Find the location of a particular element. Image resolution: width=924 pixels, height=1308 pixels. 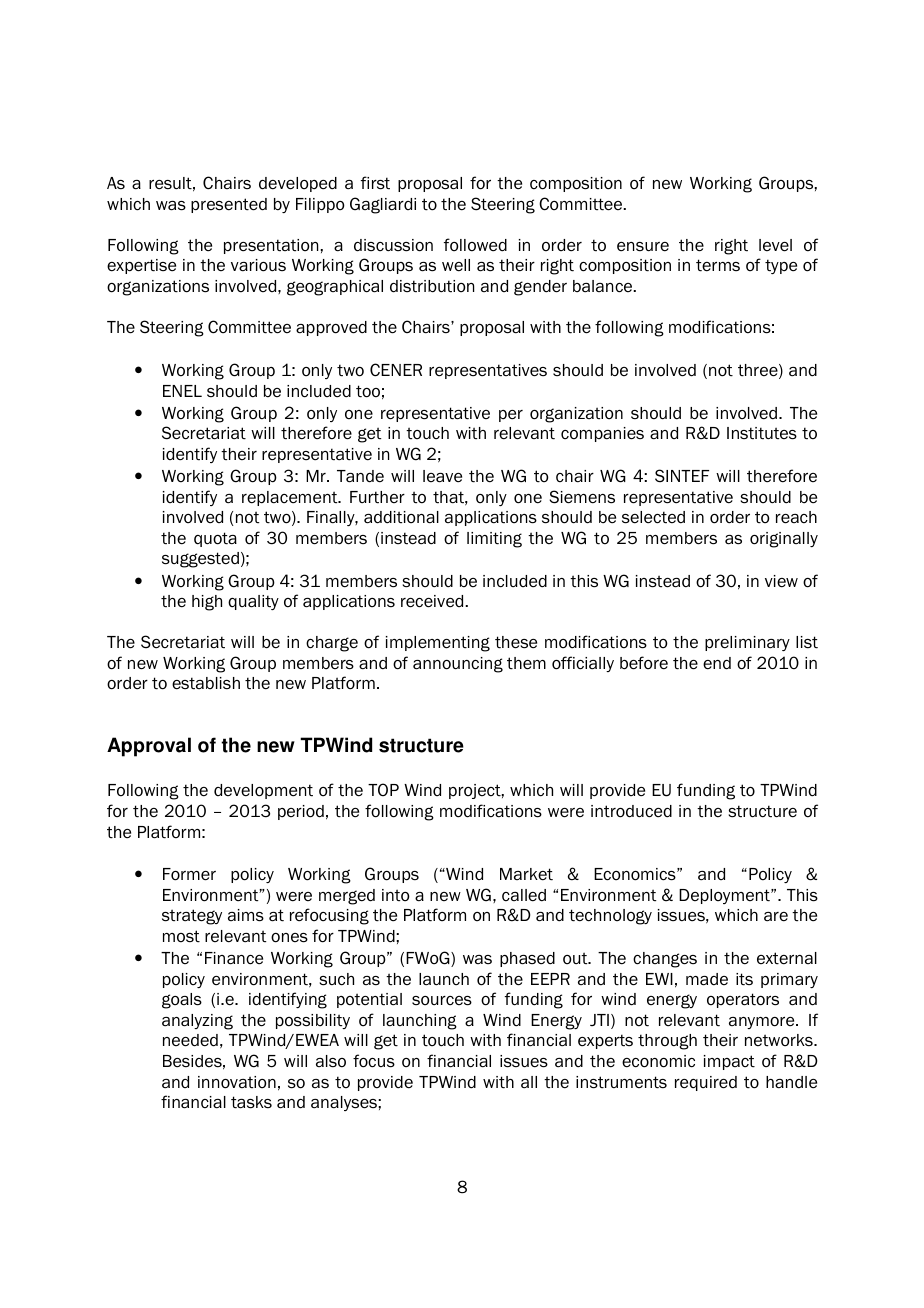

level is located at coordinates (775, 245).
